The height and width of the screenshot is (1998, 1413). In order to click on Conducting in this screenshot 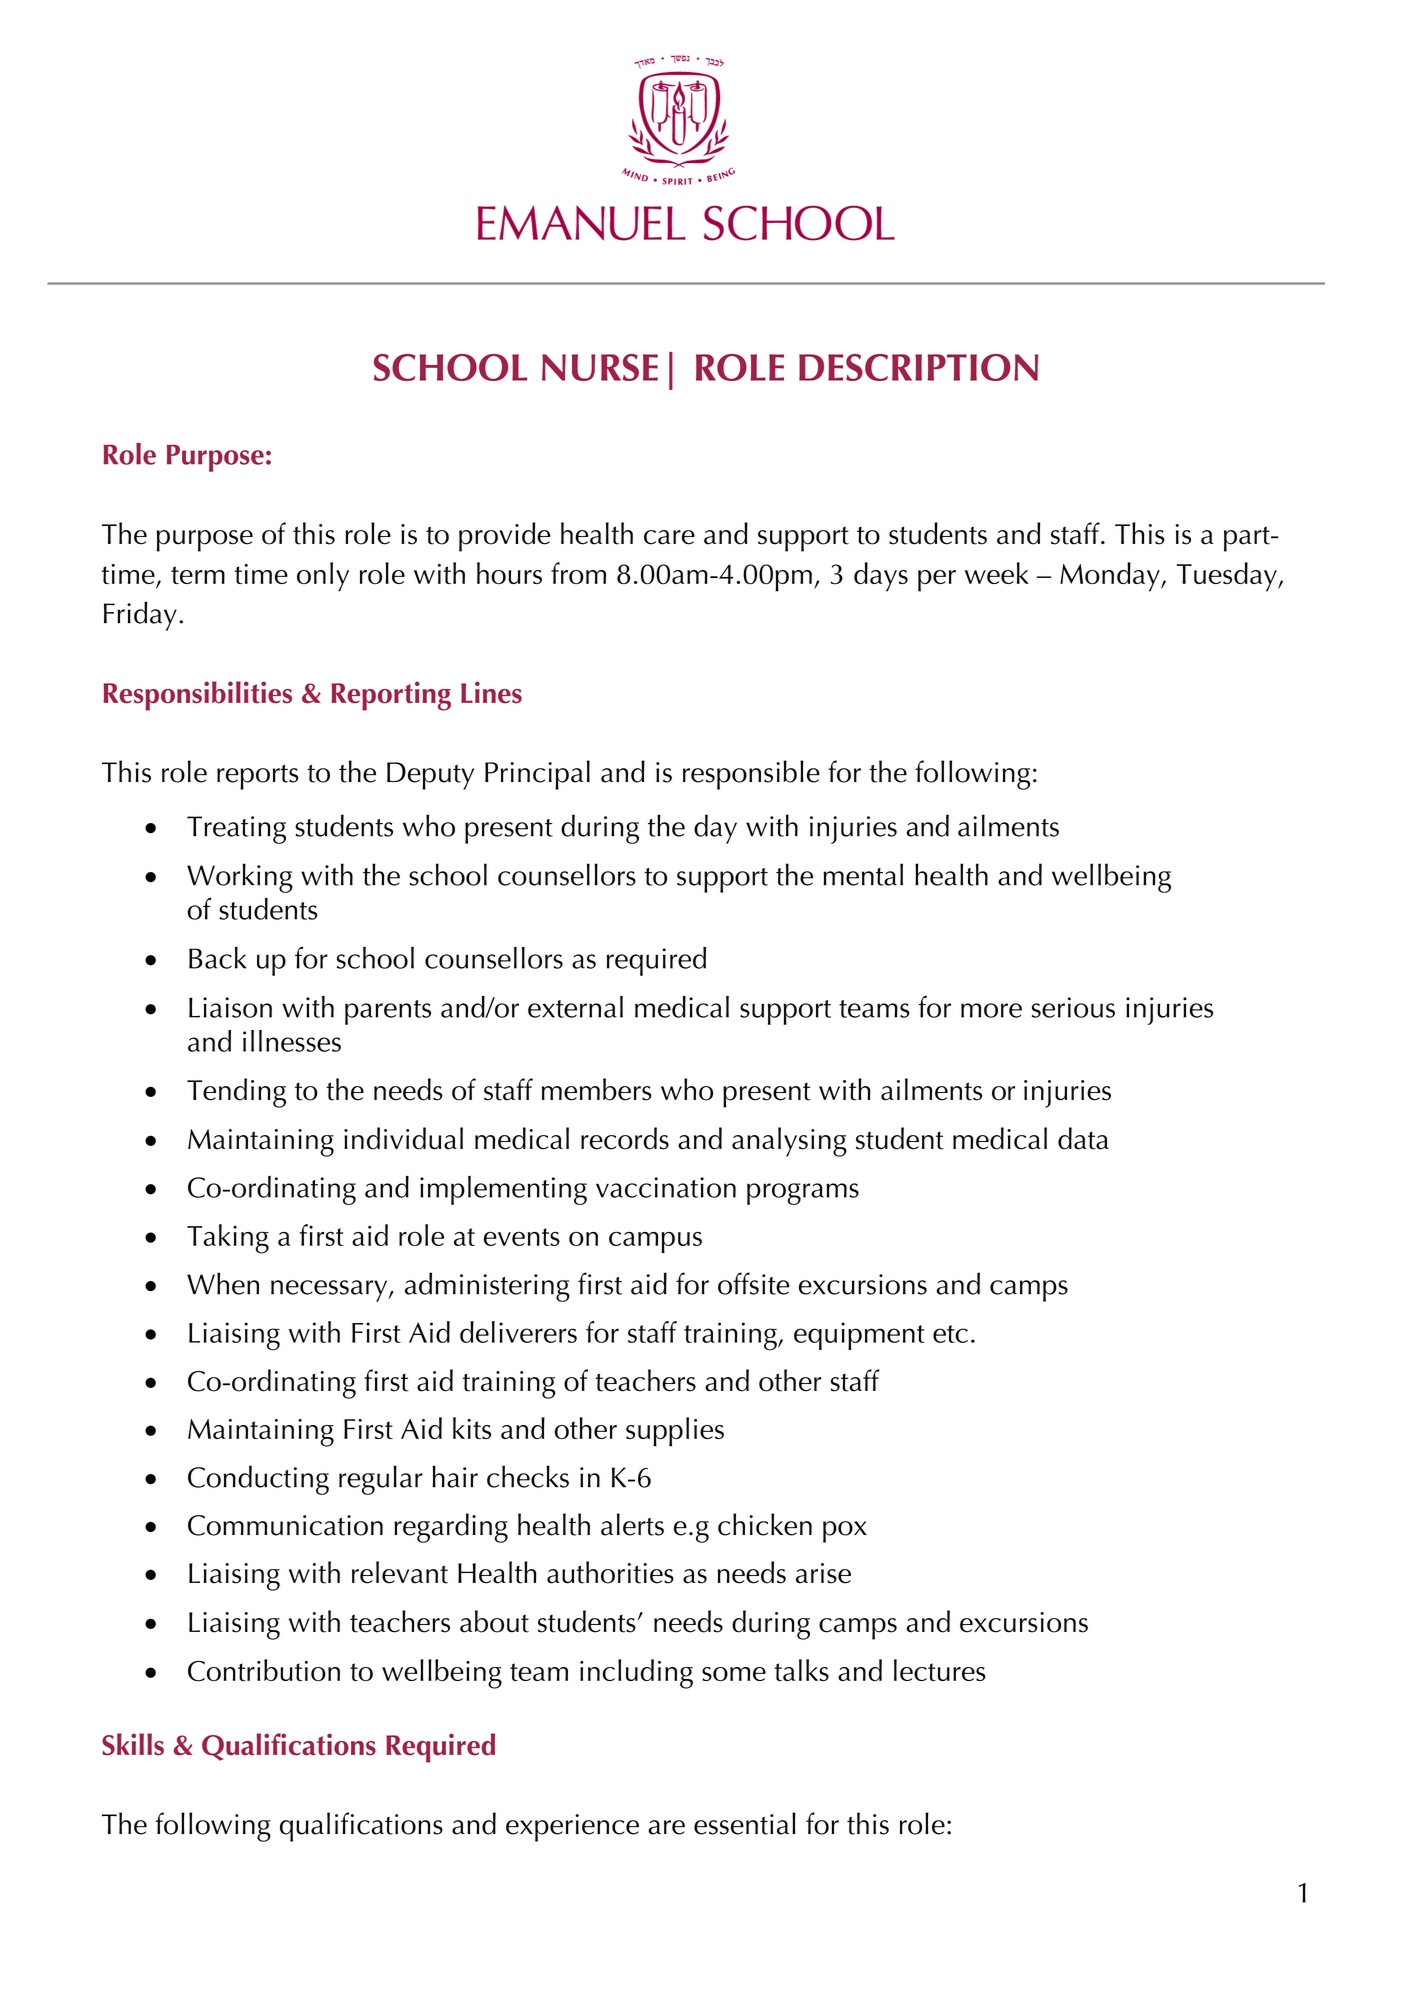, I will do `click(258, 1480)`.
